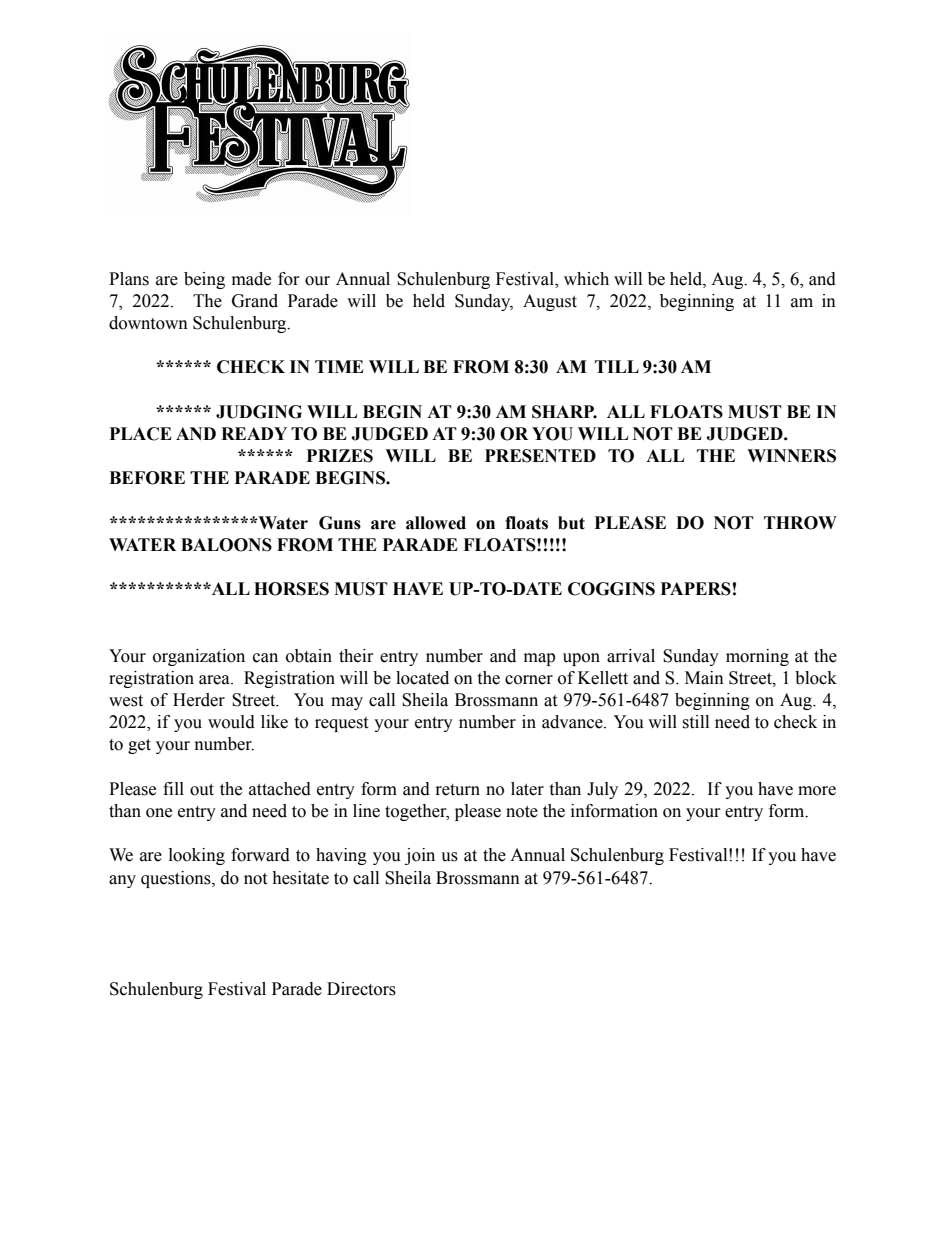 This document has height=1233, width=952. Describe the element at coordinates (361, 989) in the document. I see `Directors` at that location.
